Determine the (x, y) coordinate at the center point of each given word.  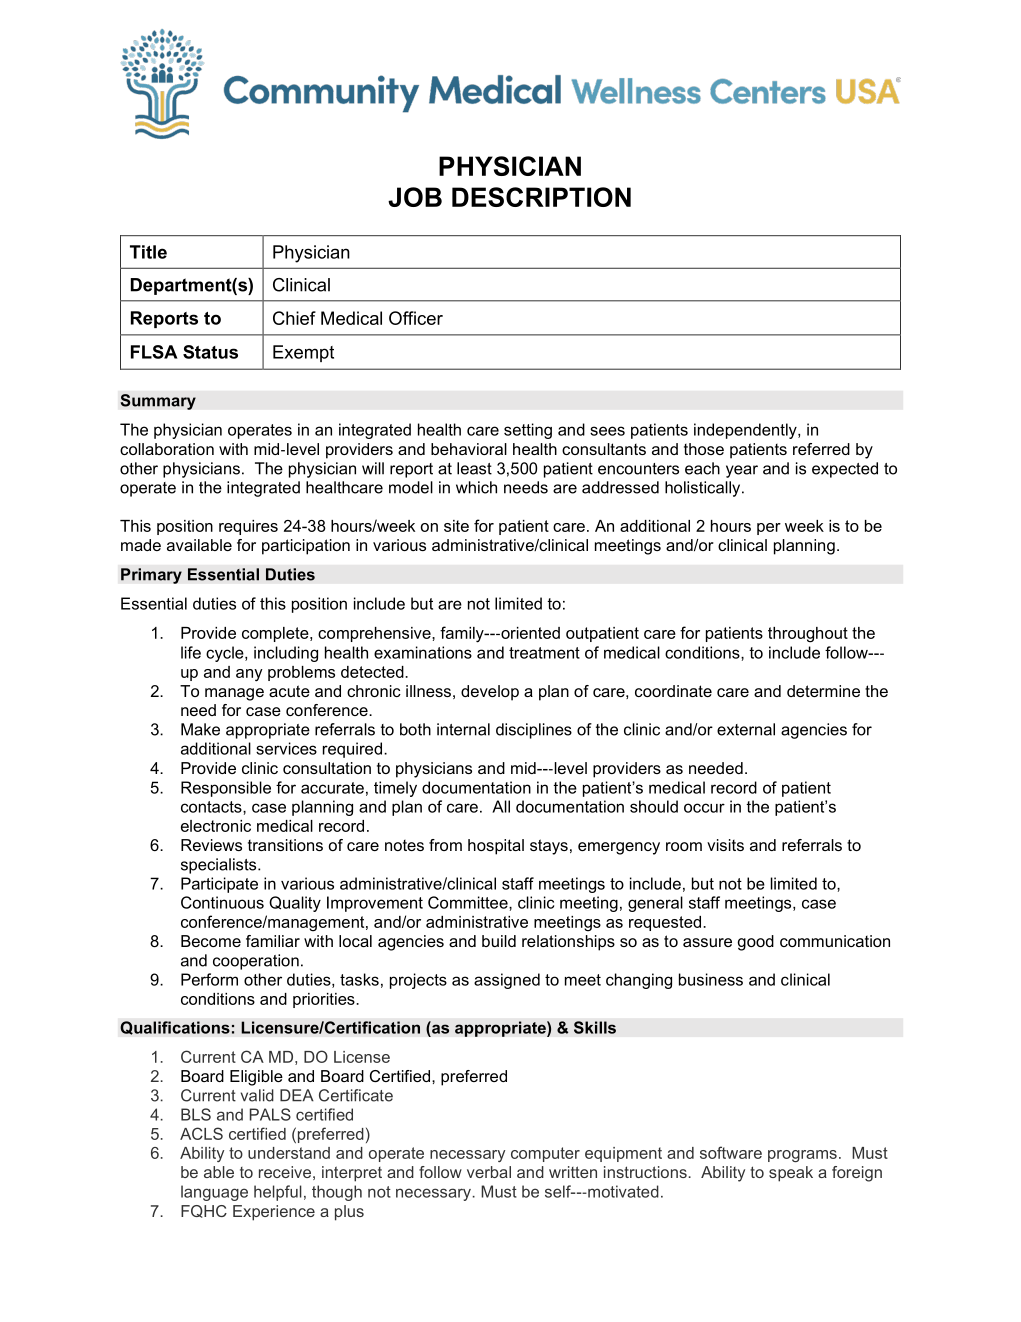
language (214, 1193)
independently (746, 431)
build (499, 941)
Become (211, 941)
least (474, 468)
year (742, 471)
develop (490, 693)
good (756, 943)
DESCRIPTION (541, 197)
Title (148, 252)
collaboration (167, 449)
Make (200, 729)
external (746, 729)
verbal (489, 1172)
